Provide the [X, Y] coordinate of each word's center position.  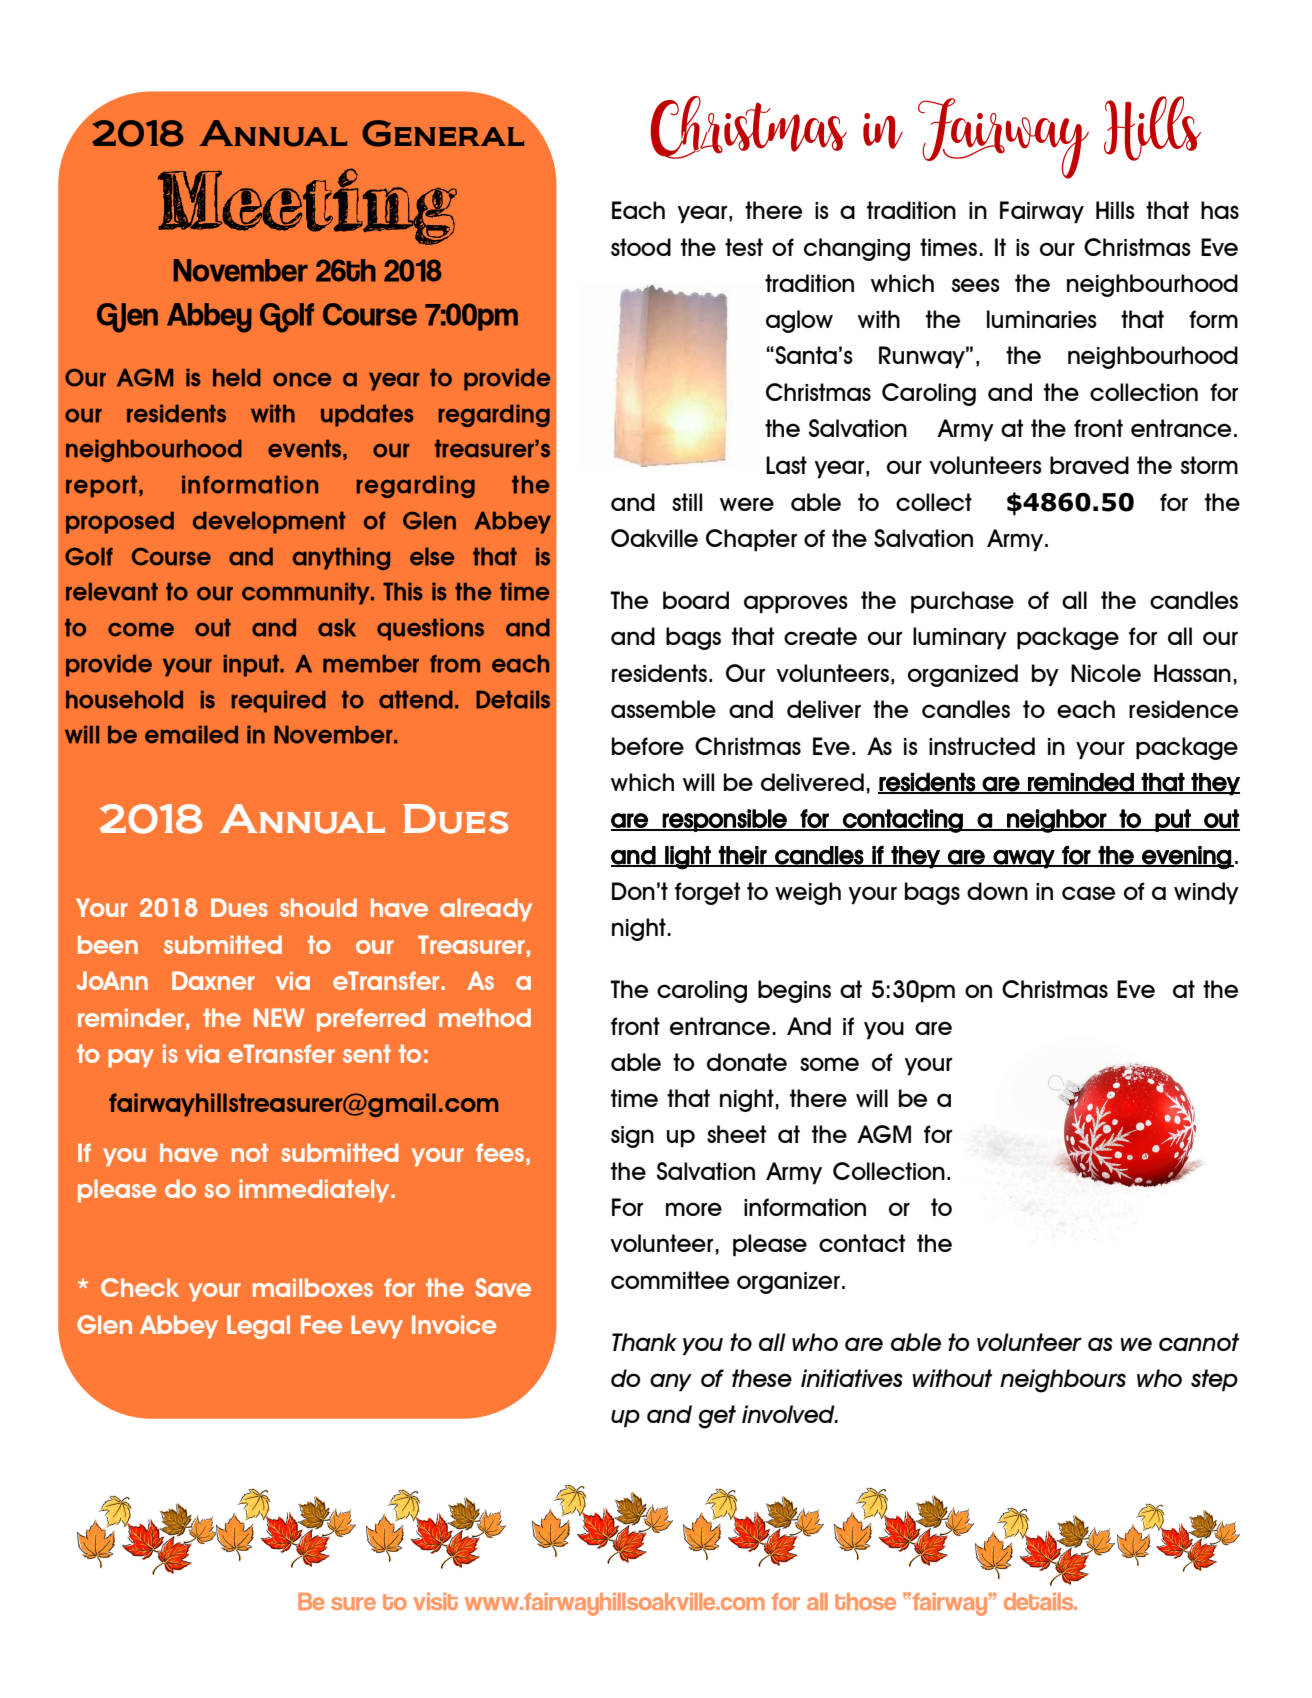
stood [641, 247]
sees [976, 285]
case [1088, 893]
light [688, 858]
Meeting [307, 206]
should [318, 907]
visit [435, 1601]
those [865, 1601]
